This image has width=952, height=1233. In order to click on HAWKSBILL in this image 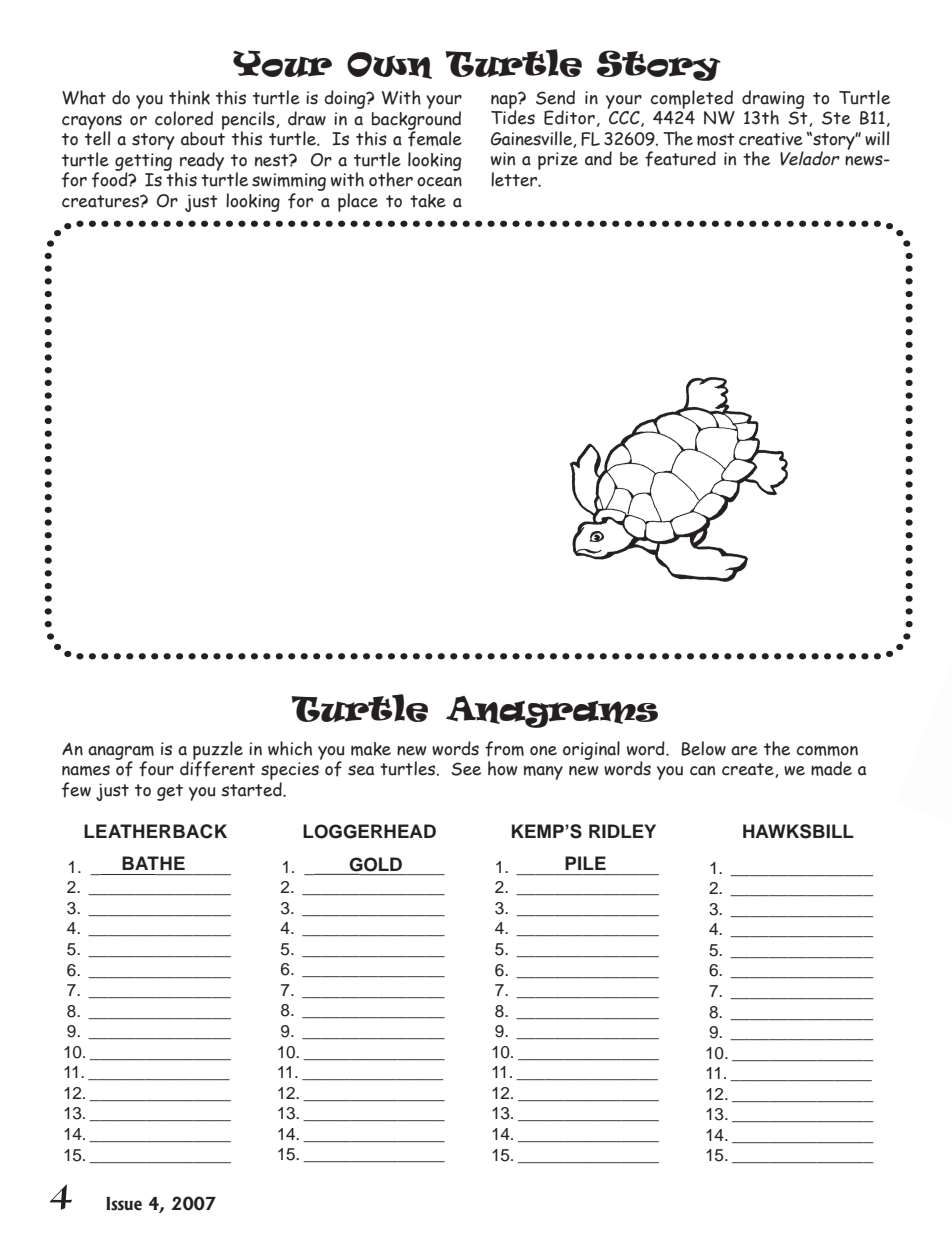, I will do `click(798, 831)`.
